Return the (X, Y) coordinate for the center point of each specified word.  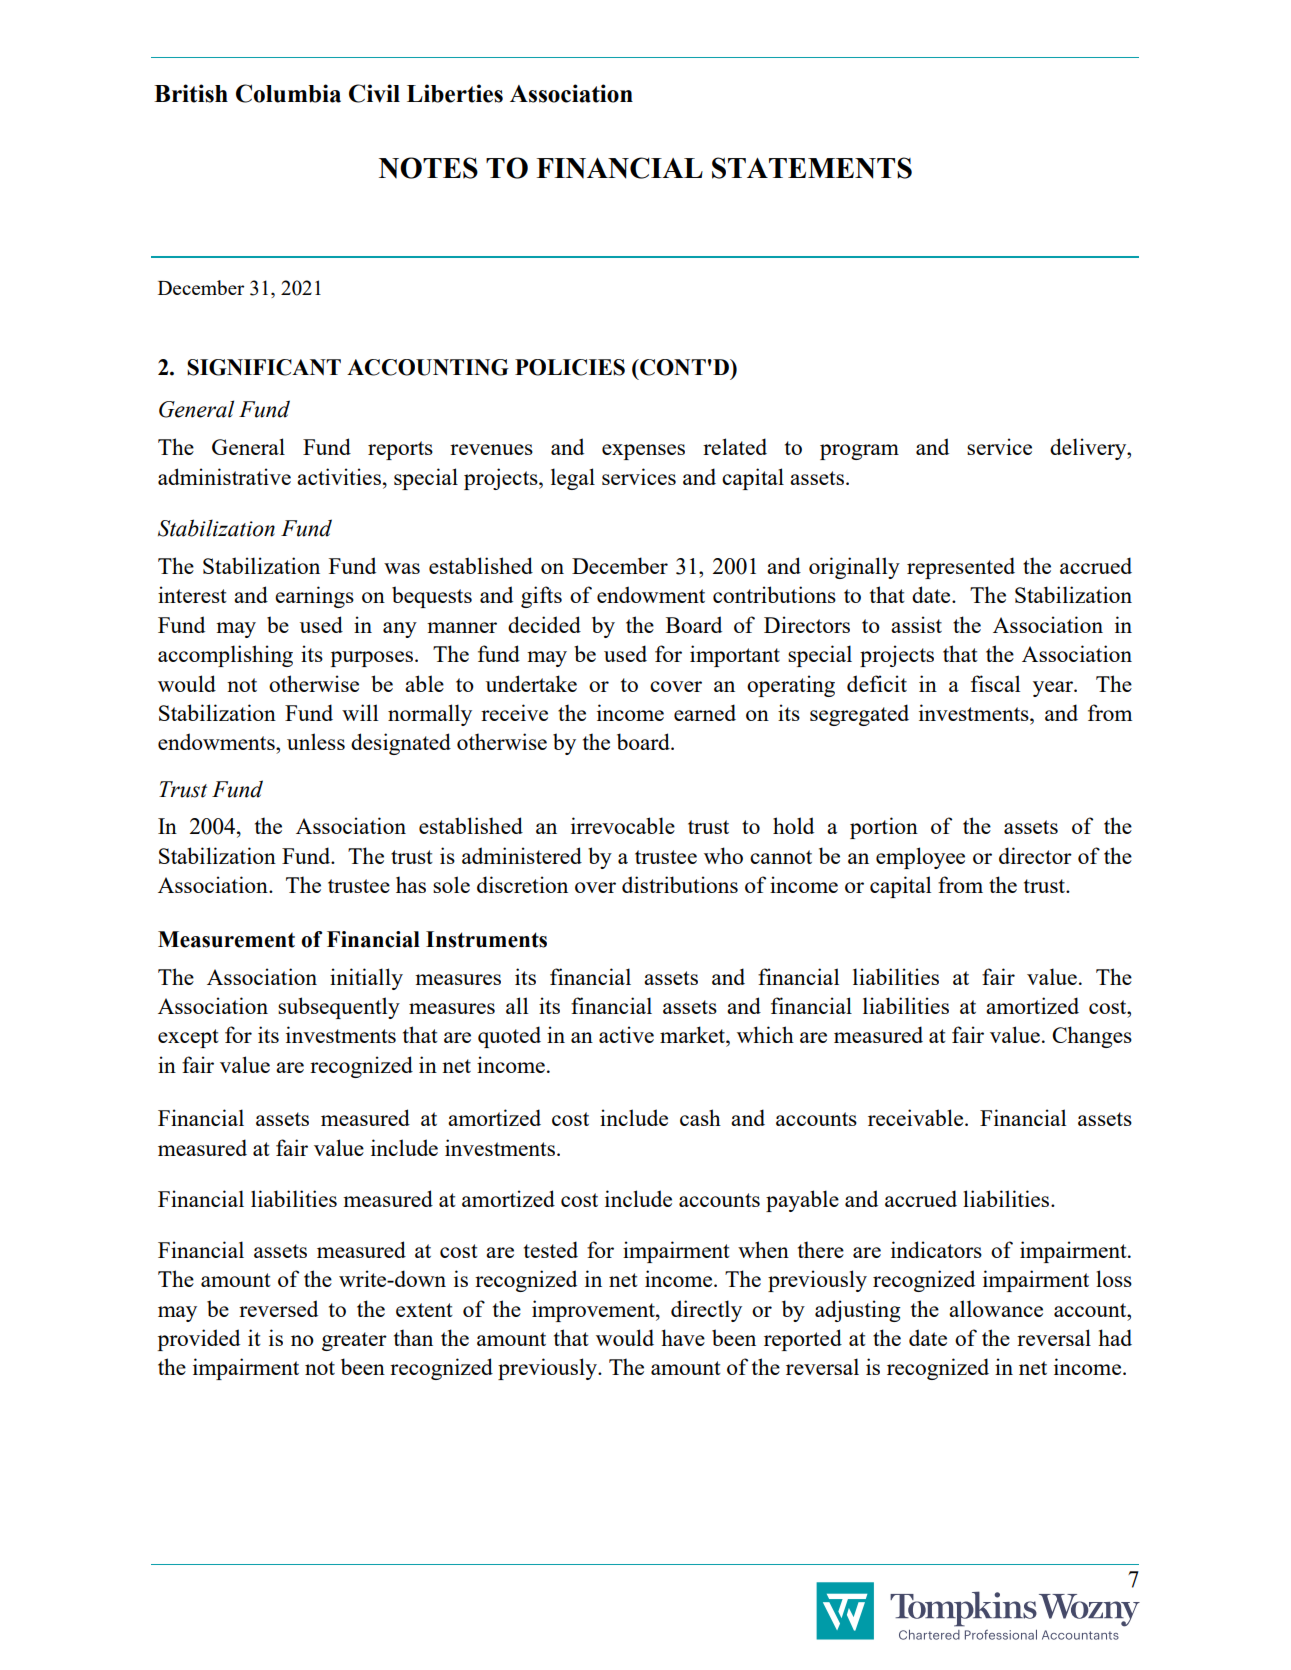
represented (961, 568)
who (723, 855)
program (859, 452)
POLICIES (570, 367)
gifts (541, 597)
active (626, 1034)
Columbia (288, 93)
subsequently (339, 1008)
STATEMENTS (812, 168)
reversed (278, 1308)
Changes (1092, 1037)
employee (920, 858)
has (411, 884)
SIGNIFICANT (264, 367)
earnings (314, 597)
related (735, 446)
